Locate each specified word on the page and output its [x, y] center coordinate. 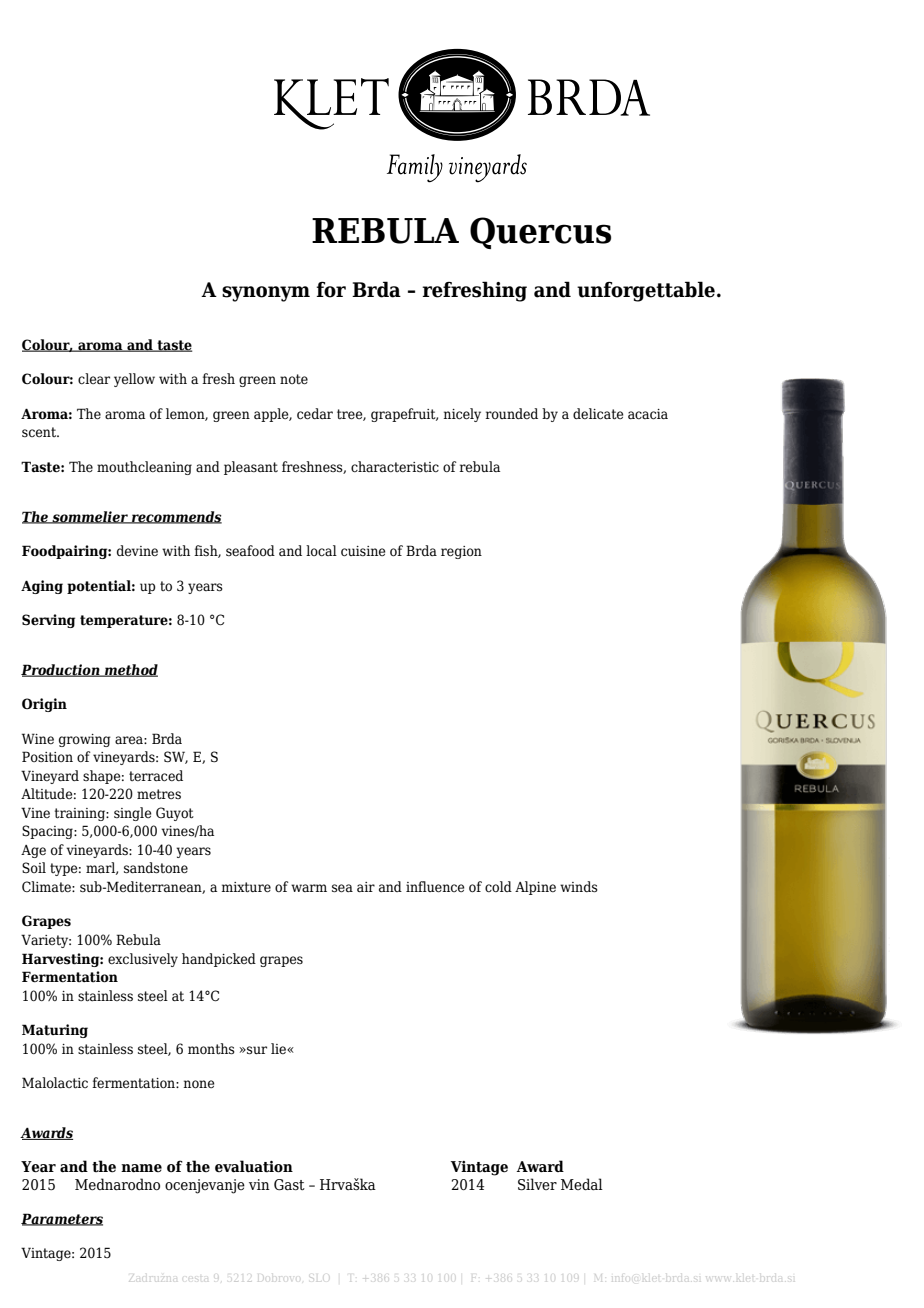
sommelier [90, 517]
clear [94, 378]
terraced [156, 776]
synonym [266, 294]
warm [309, 888]
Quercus [540, 233]
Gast [289, 1185]
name [141, 1168]
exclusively [143, 960]
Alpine [535, 888]
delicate [598, 414]
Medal [582, 1184]
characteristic [395, 466]
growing [85, 740]
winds [579, 887]
